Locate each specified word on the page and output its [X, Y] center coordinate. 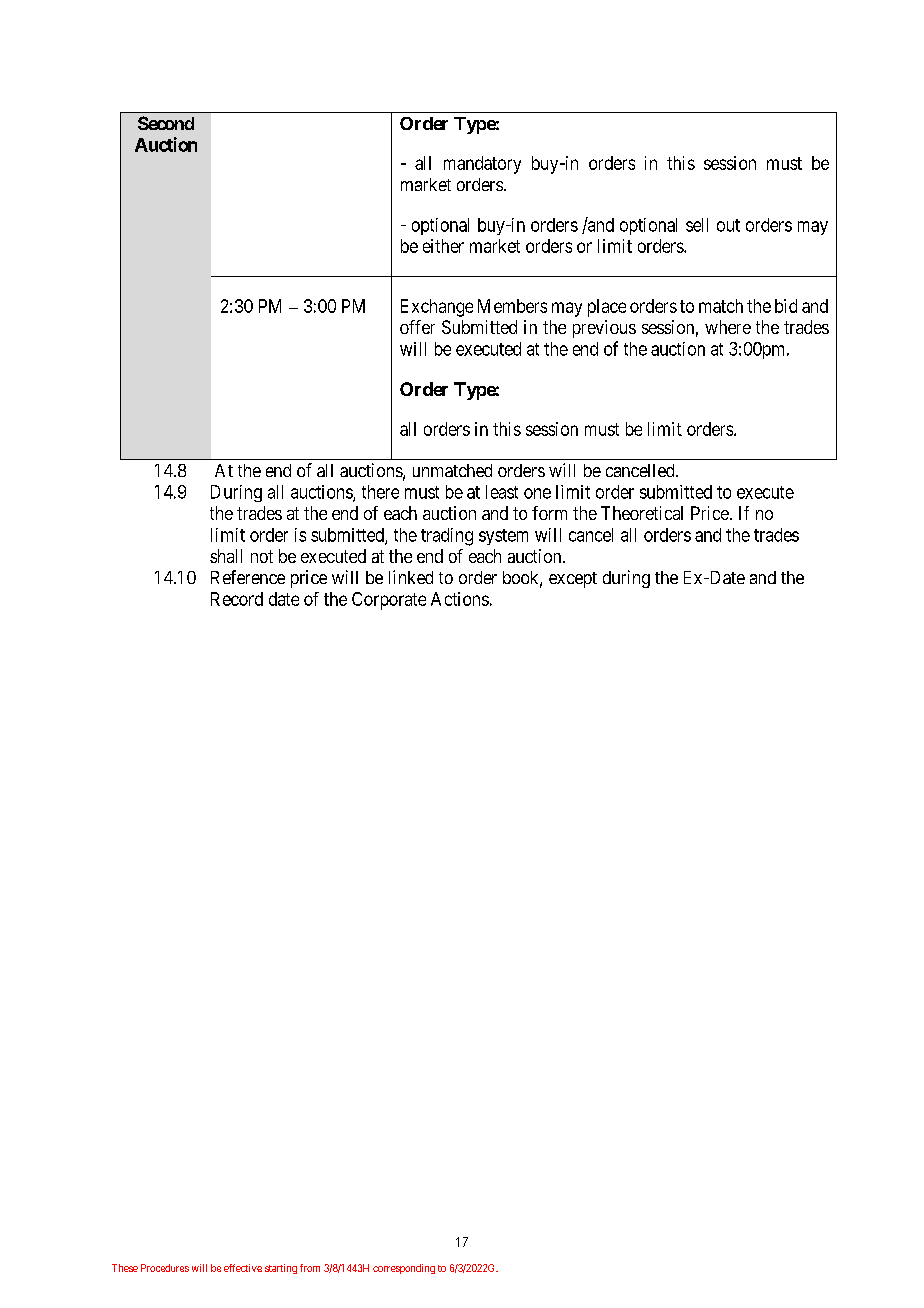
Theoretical [642, 513]
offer [417, 327]
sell [697, 225]
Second [166, 123]
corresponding [404, 1269]
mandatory [482, 165]
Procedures [165, 1268]
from [310, 1268]
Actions [460, 599]
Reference [248, 577]
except [573, 580]
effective [243, 1268]
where [728, 327]
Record [237, 599]
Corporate [389, 601]
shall [226, 556]
